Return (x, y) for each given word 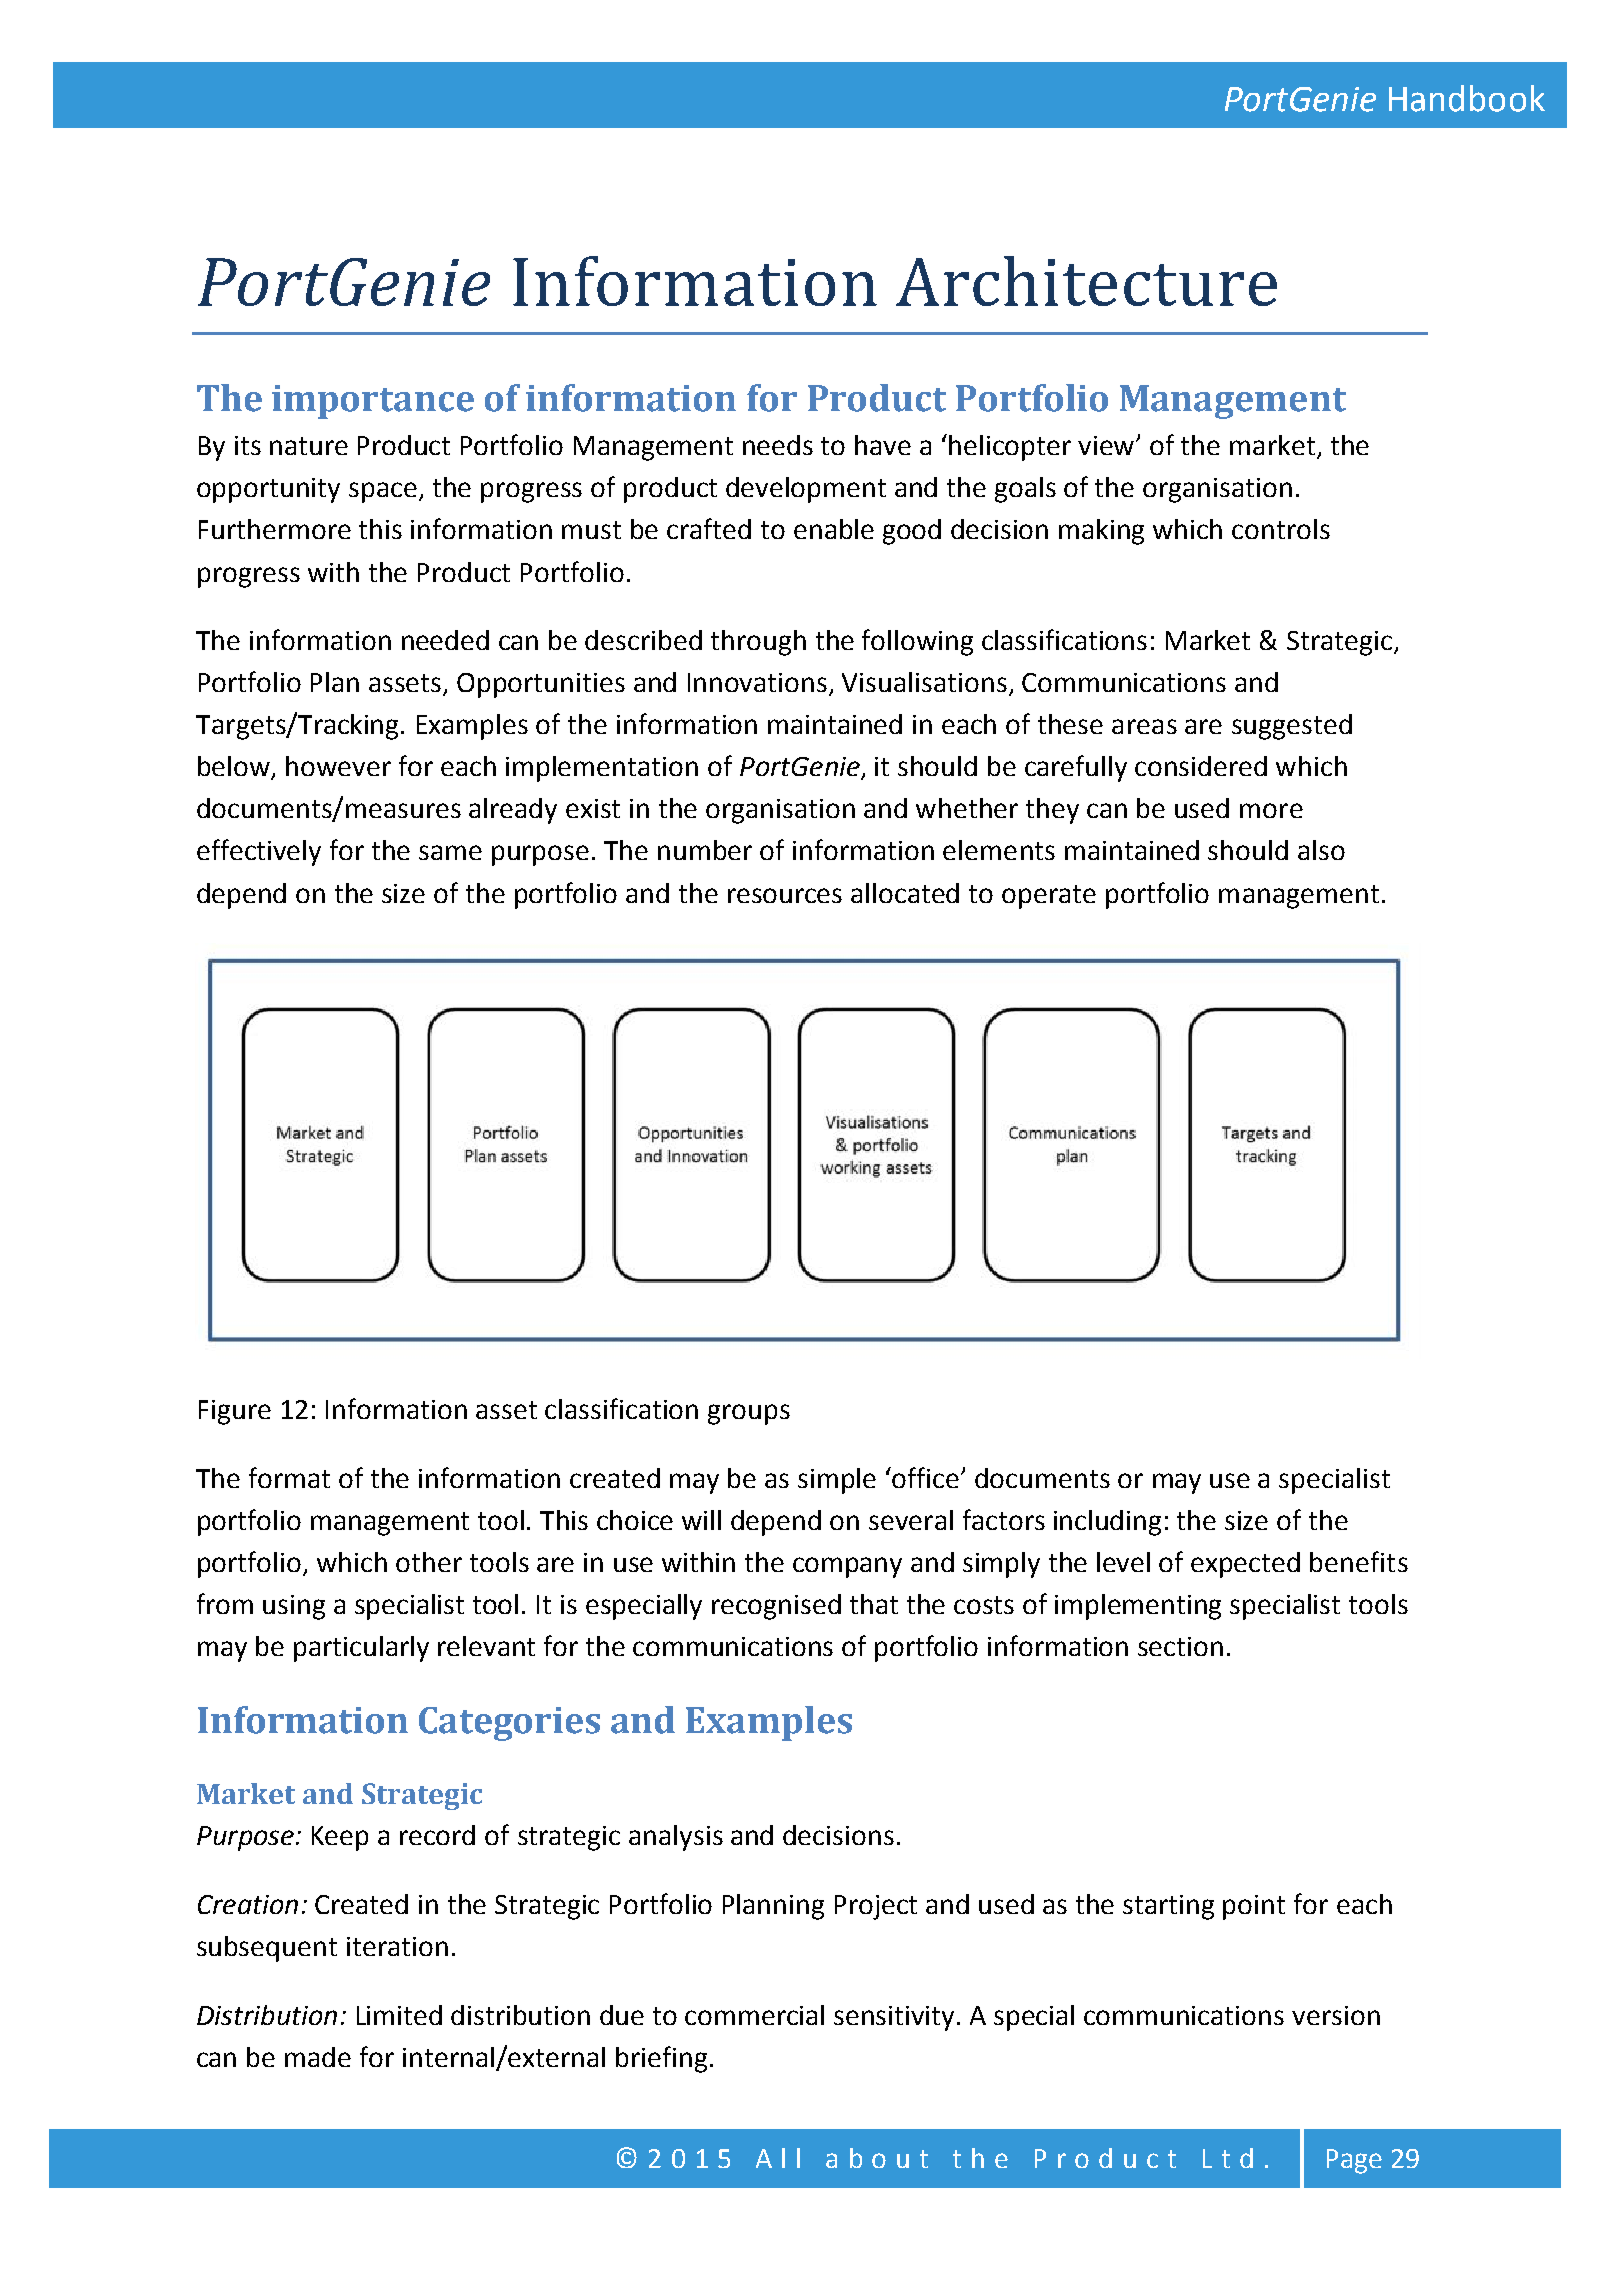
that (874, 1604)
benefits (1359, 1561)
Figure (235, 1412)
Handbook (1467, 98)
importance (373, 402)
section (1180, 1646)
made (318, 2057)
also (1321, 850)
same (450, 852)
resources (785, 895)
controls (1281, 529)
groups (749, 1414)
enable (834, 529)
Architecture (1086, 281)
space (383, 492)
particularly (361, 1649)
